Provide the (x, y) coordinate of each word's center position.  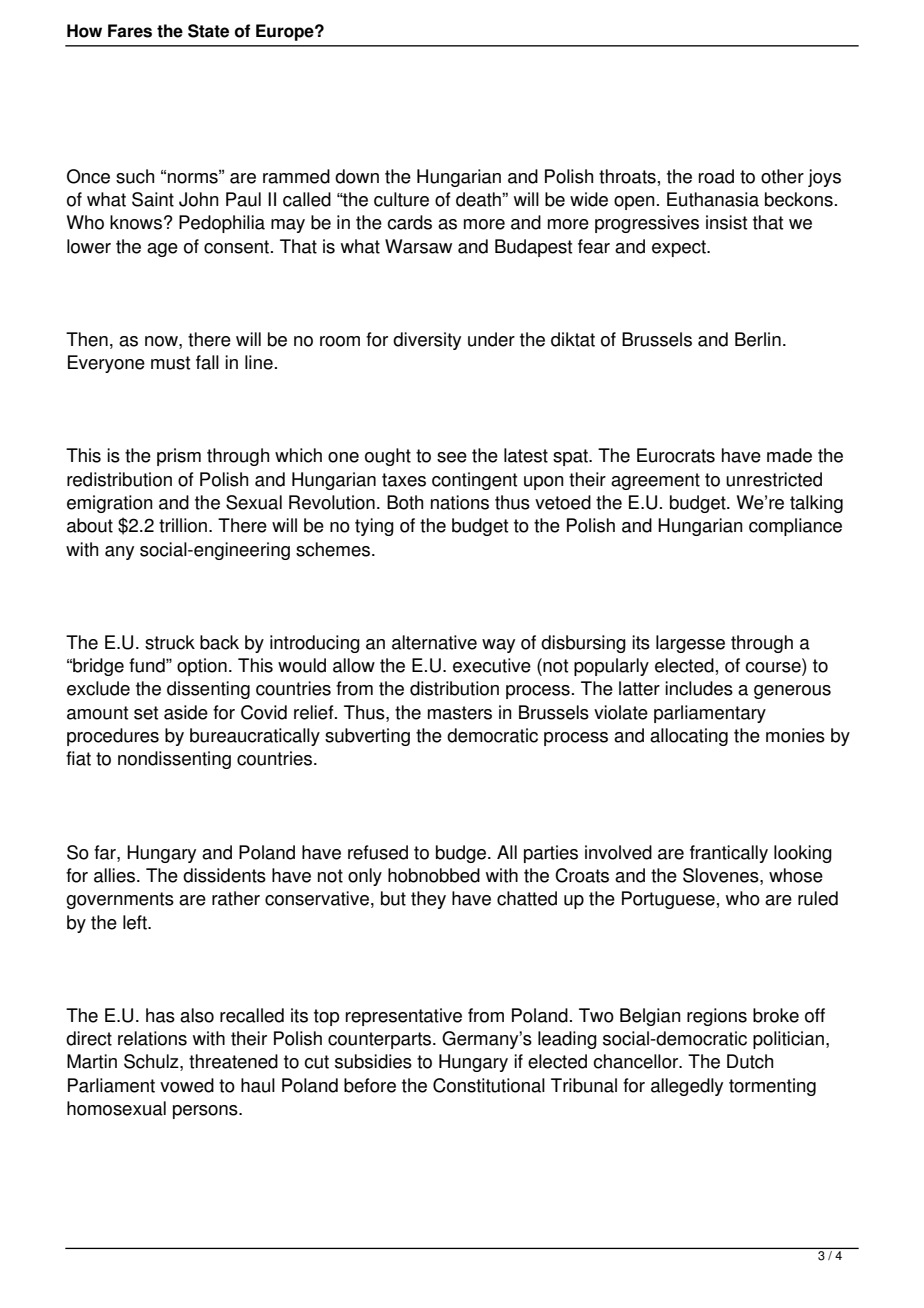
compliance (795, 527)
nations (460, 502)
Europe (286, 32)
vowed (187, 1085)
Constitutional (489, 1085)
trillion (183, 525)
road (716, 176)
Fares (130, 31)
